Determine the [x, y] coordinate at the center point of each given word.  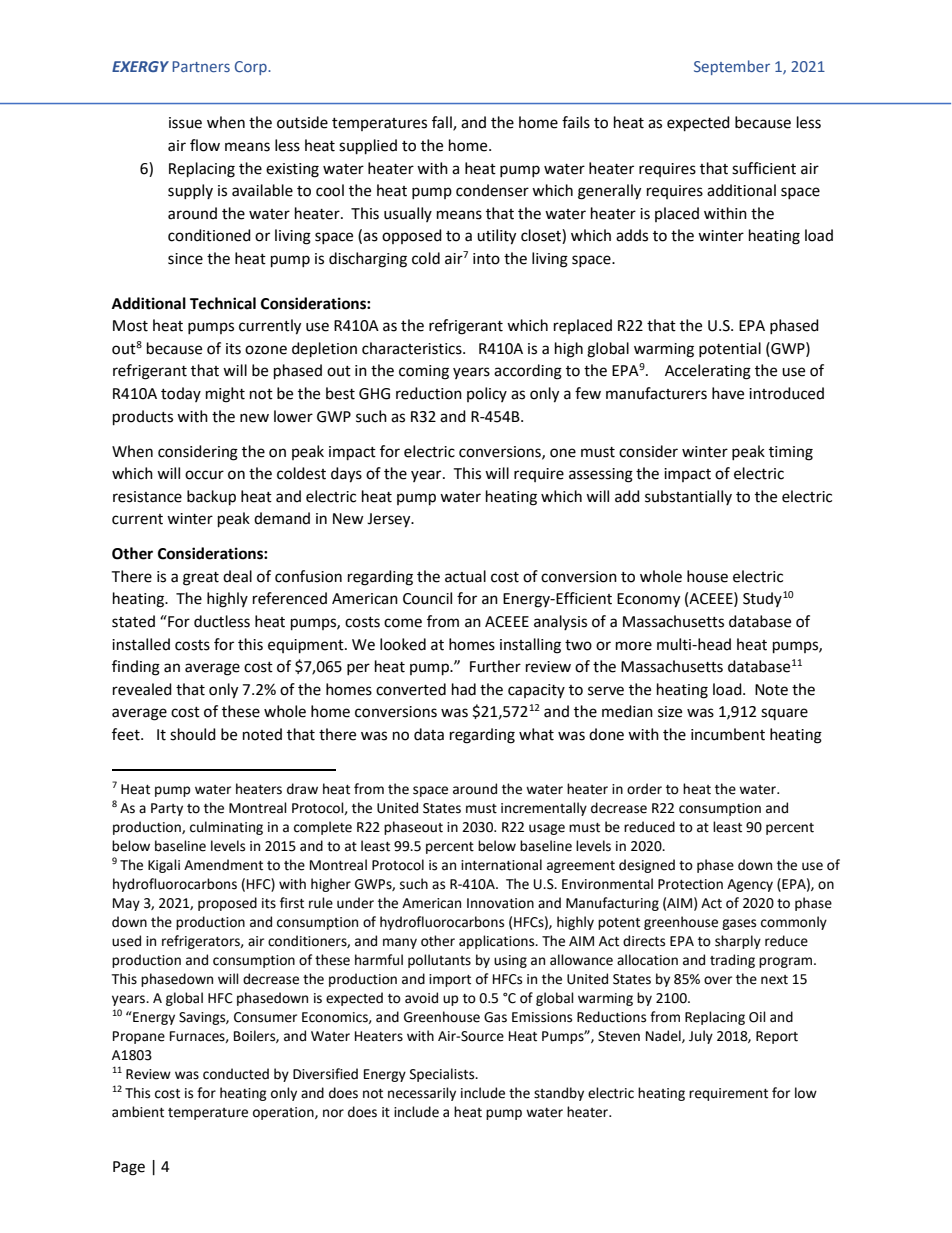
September [732, 67]
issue [185, 123]
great [201, 579]
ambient [138, 1112]
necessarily [422, 1094]
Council [427, 598]
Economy [648, 600]
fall [443, 123]
